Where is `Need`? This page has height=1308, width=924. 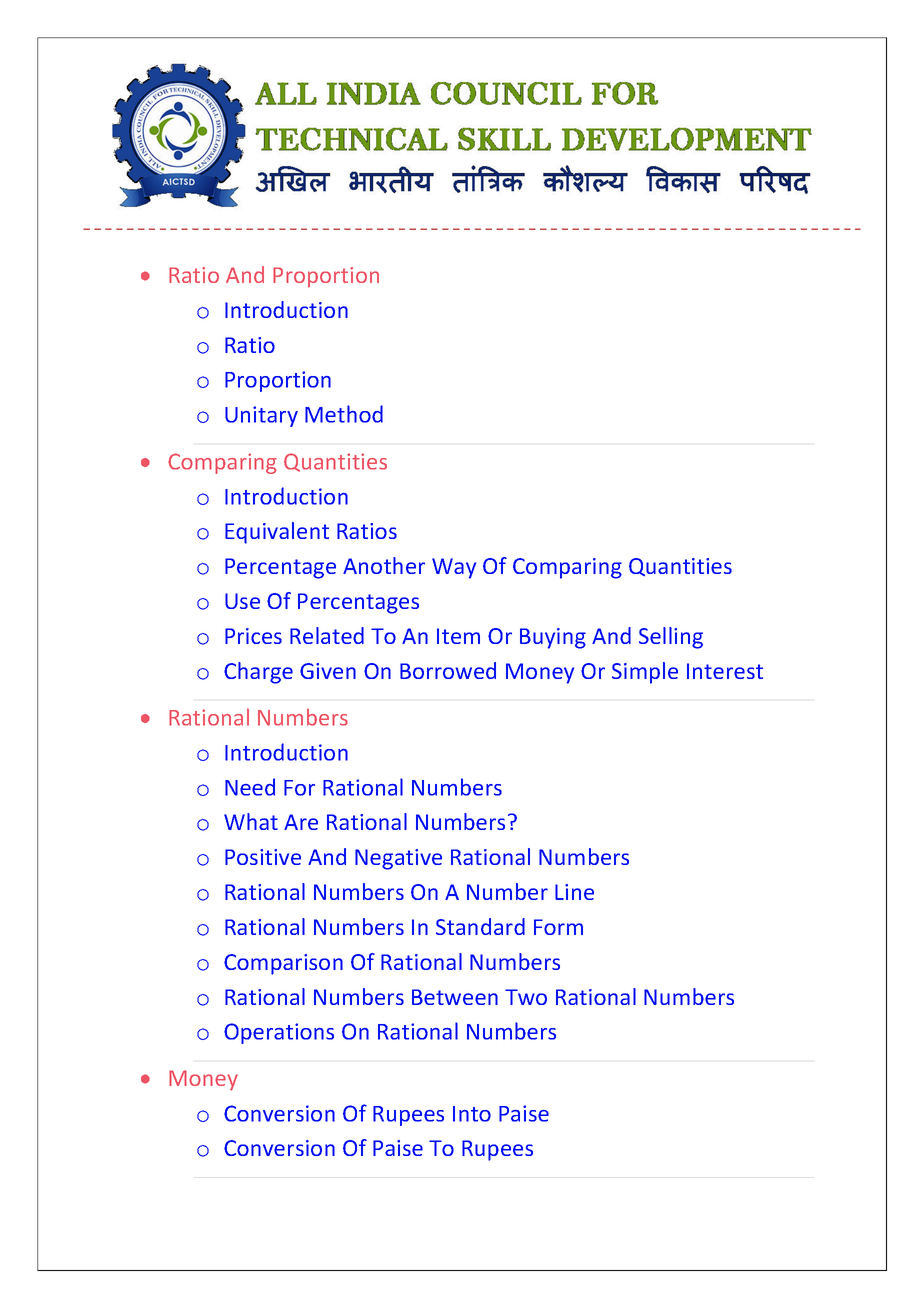 Need is located at coordinates (250, 787).
